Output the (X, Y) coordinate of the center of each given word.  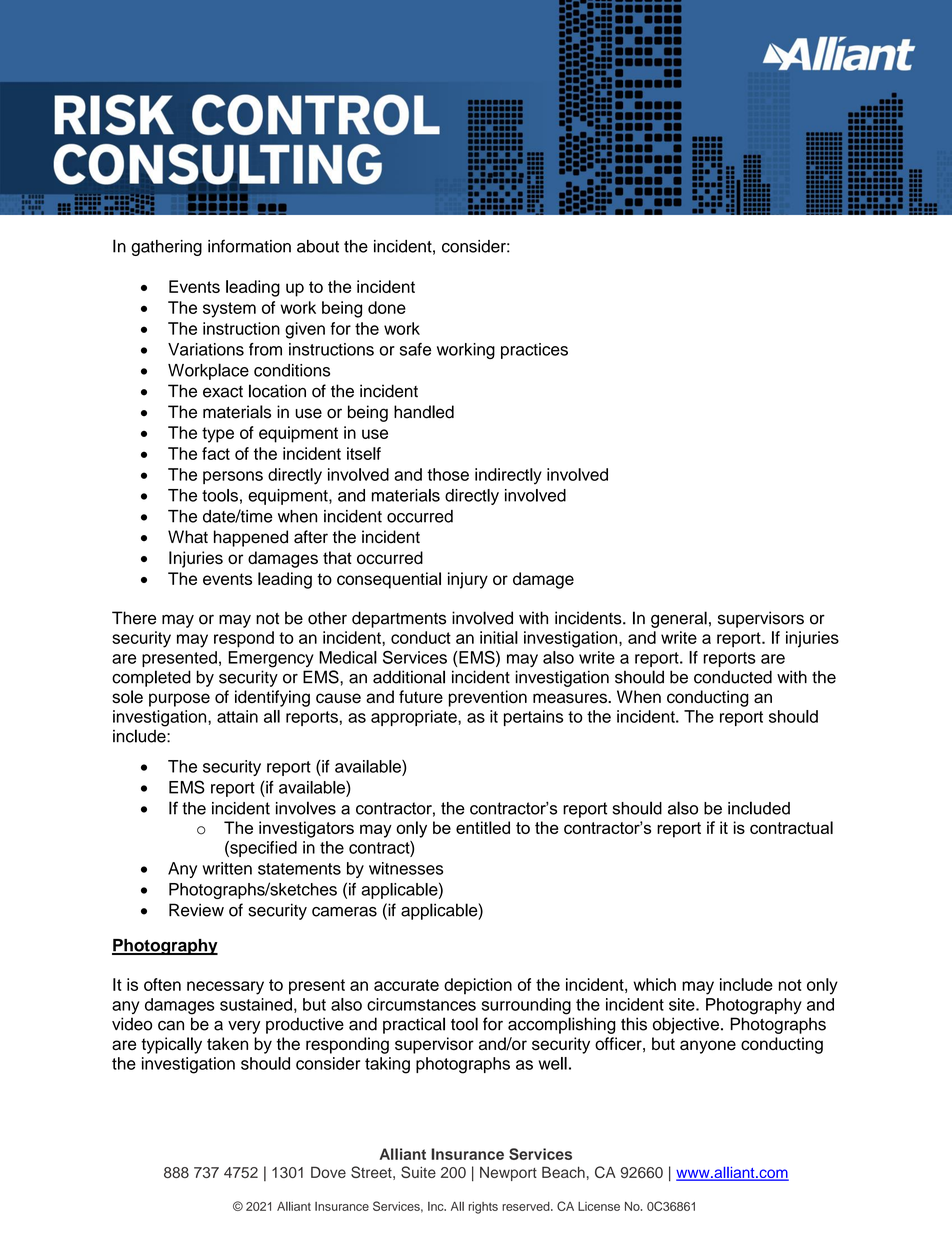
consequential (389, 580)
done (387, 307)
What (188, 537)
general (679, 619)
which (654, 984)
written (227, 868)
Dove (328, 1172)
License (599, 1206)
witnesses (406, 868)
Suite (418, 1172)
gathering (166, 248)
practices (534, 351)
